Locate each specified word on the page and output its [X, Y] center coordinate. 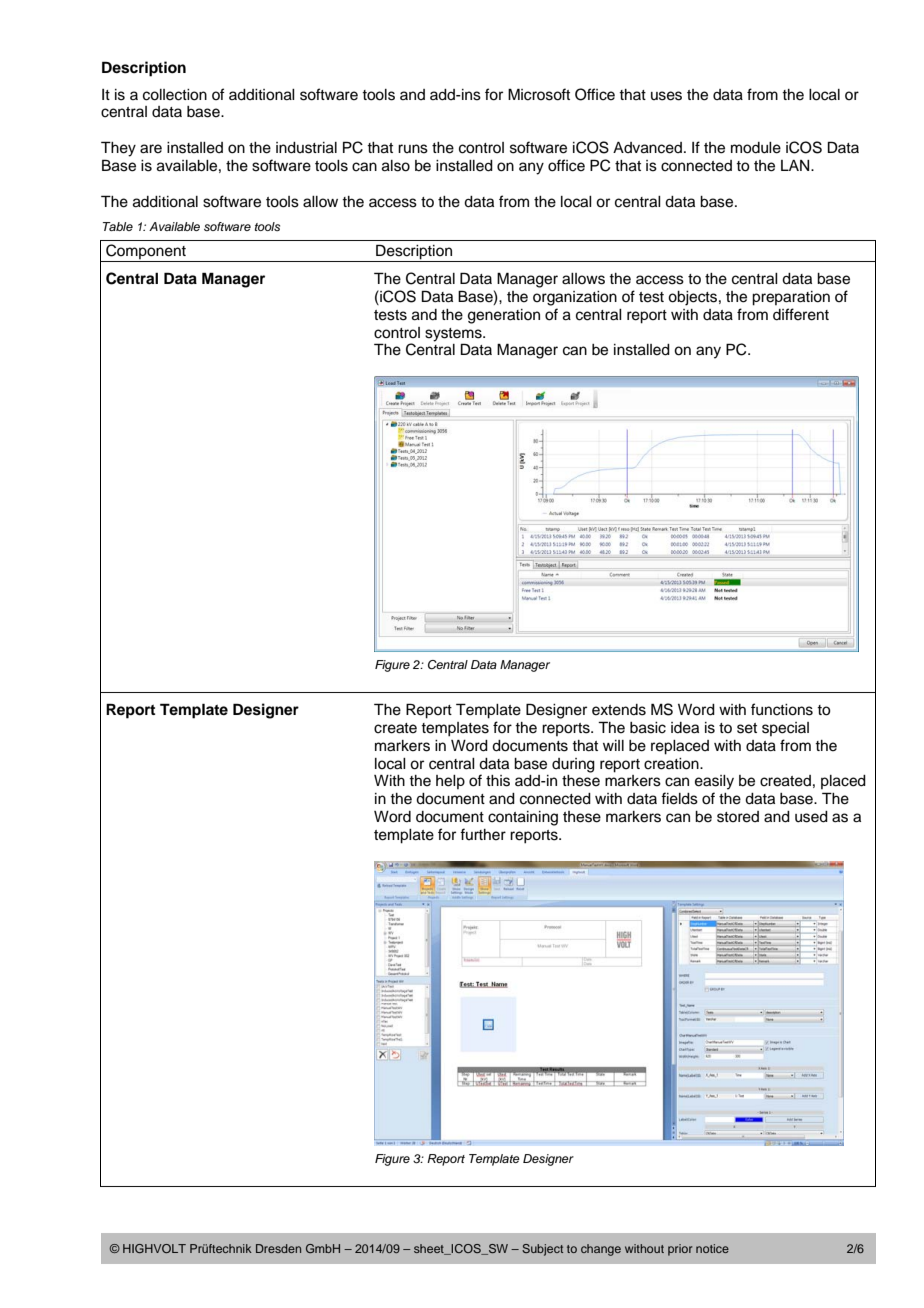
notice [712, 1248]
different [801, 314]
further [483, 834]
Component [146, 253]
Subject [542, 1250]
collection [175, 95]
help [450, 782]
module [756, 148]
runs [413, 149]
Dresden [278, 1248]
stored [738, 817]
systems [454, 335]
